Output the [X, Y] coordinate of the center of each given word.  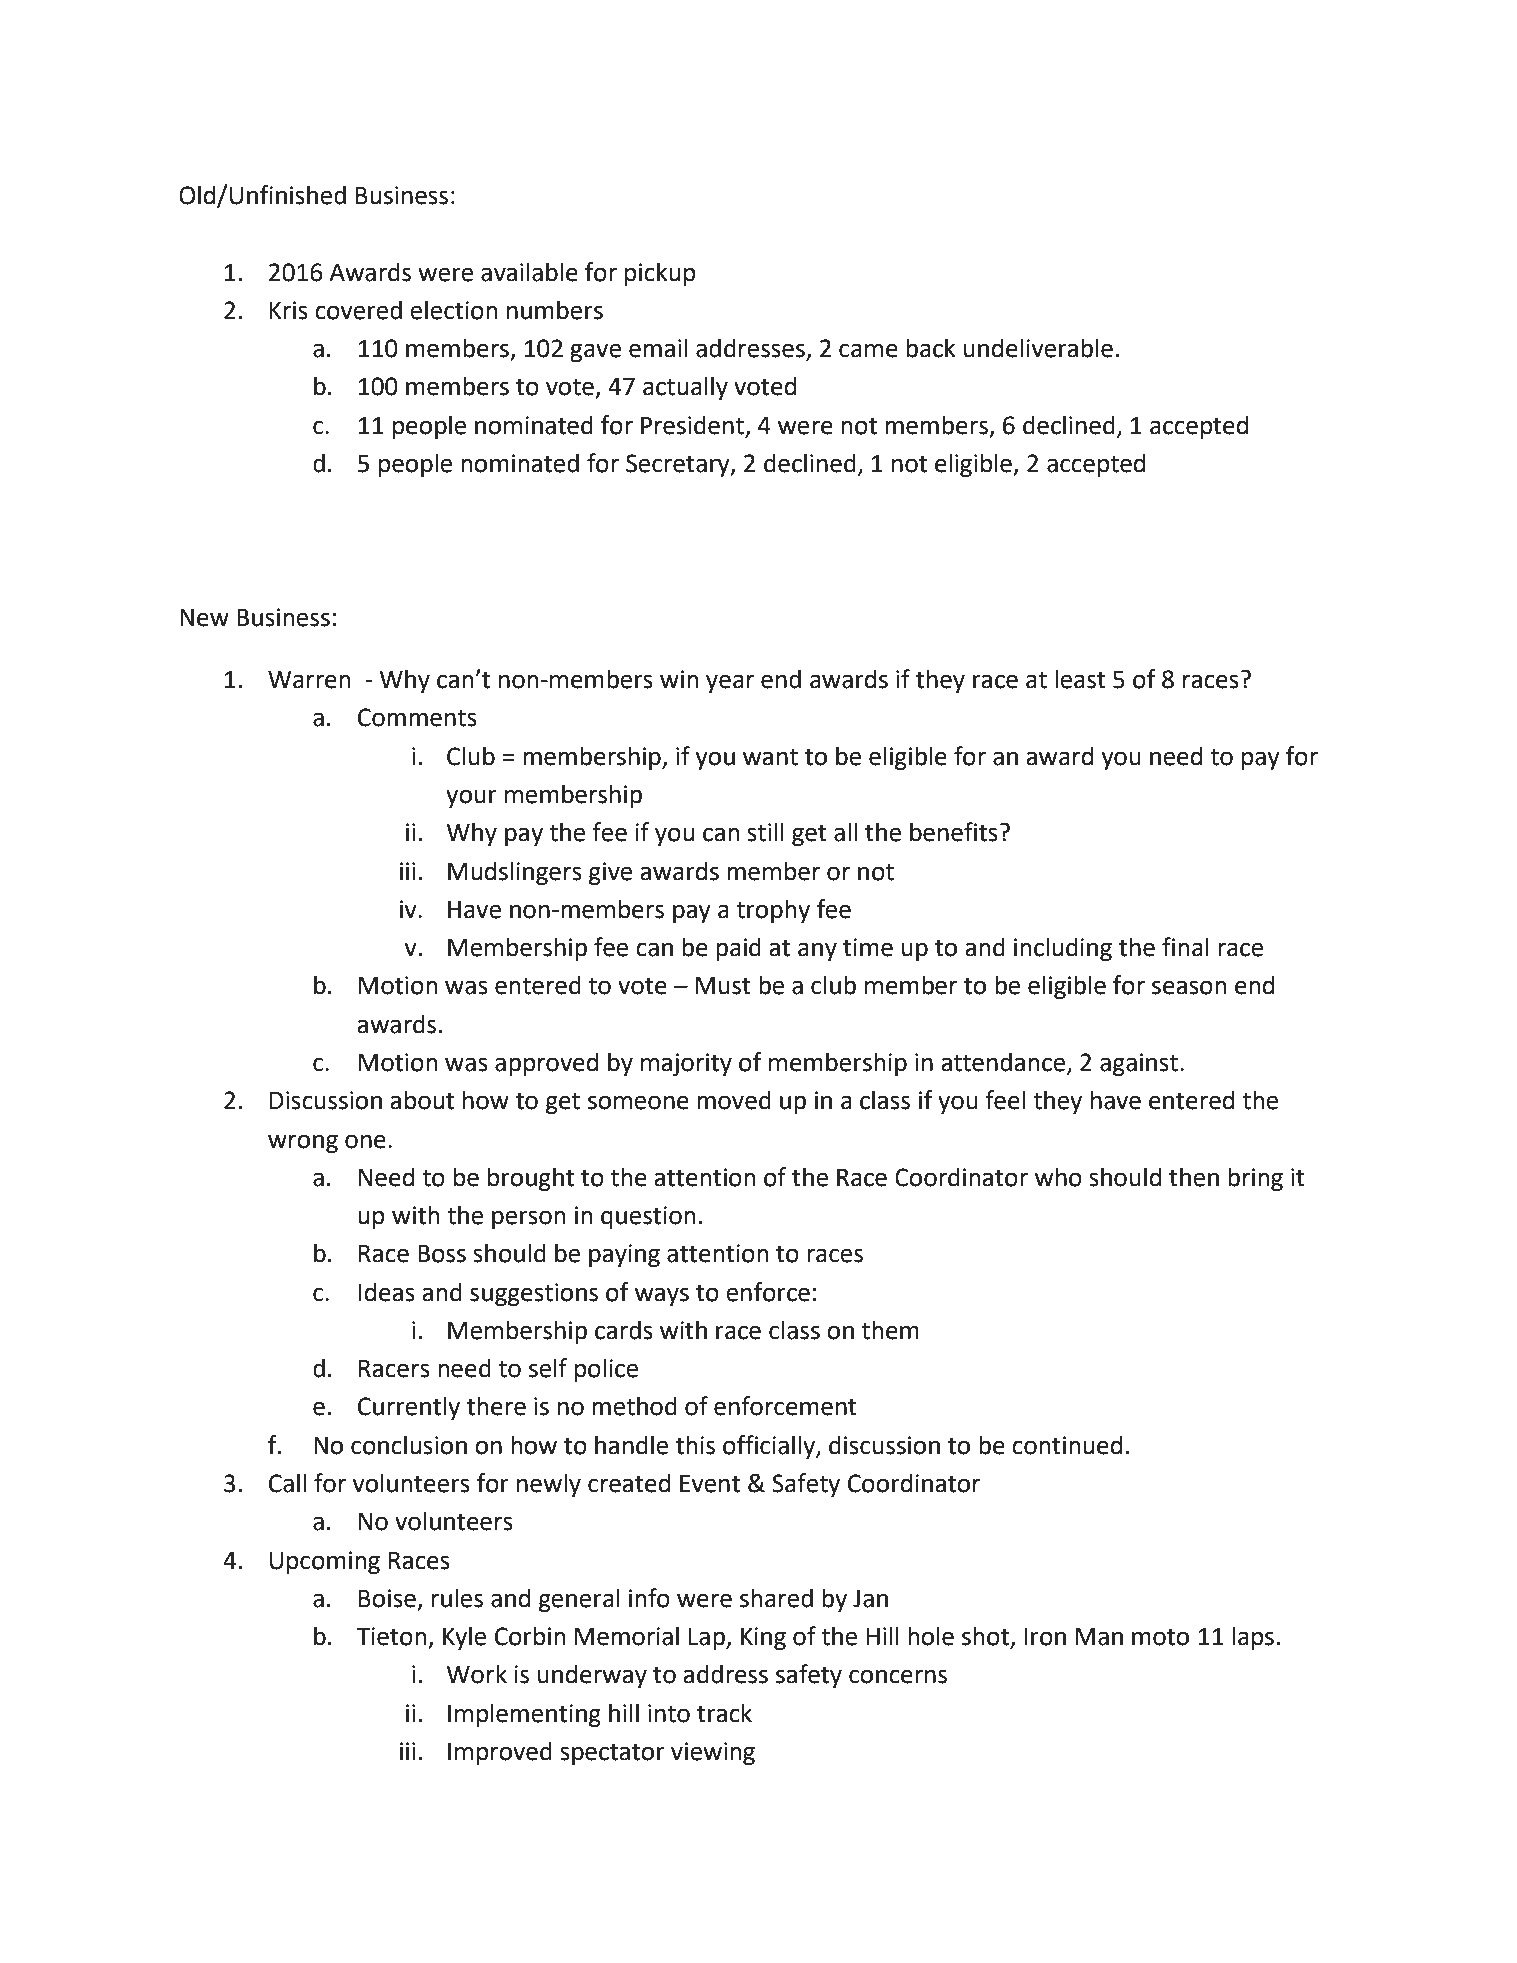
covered [358, 310]
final [1185, 947]
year [730, 683]
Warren [309, 680]
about [422, 1100]
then [1194, 1177]
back [931, 348]
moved [734, 1100]
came [868, 350]
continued [1067, 1445]
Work [476, 1674]
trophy [773, 911]
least [1080, 679]
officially [770, 1447]
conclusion [409, 1445]
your [471, 798]
